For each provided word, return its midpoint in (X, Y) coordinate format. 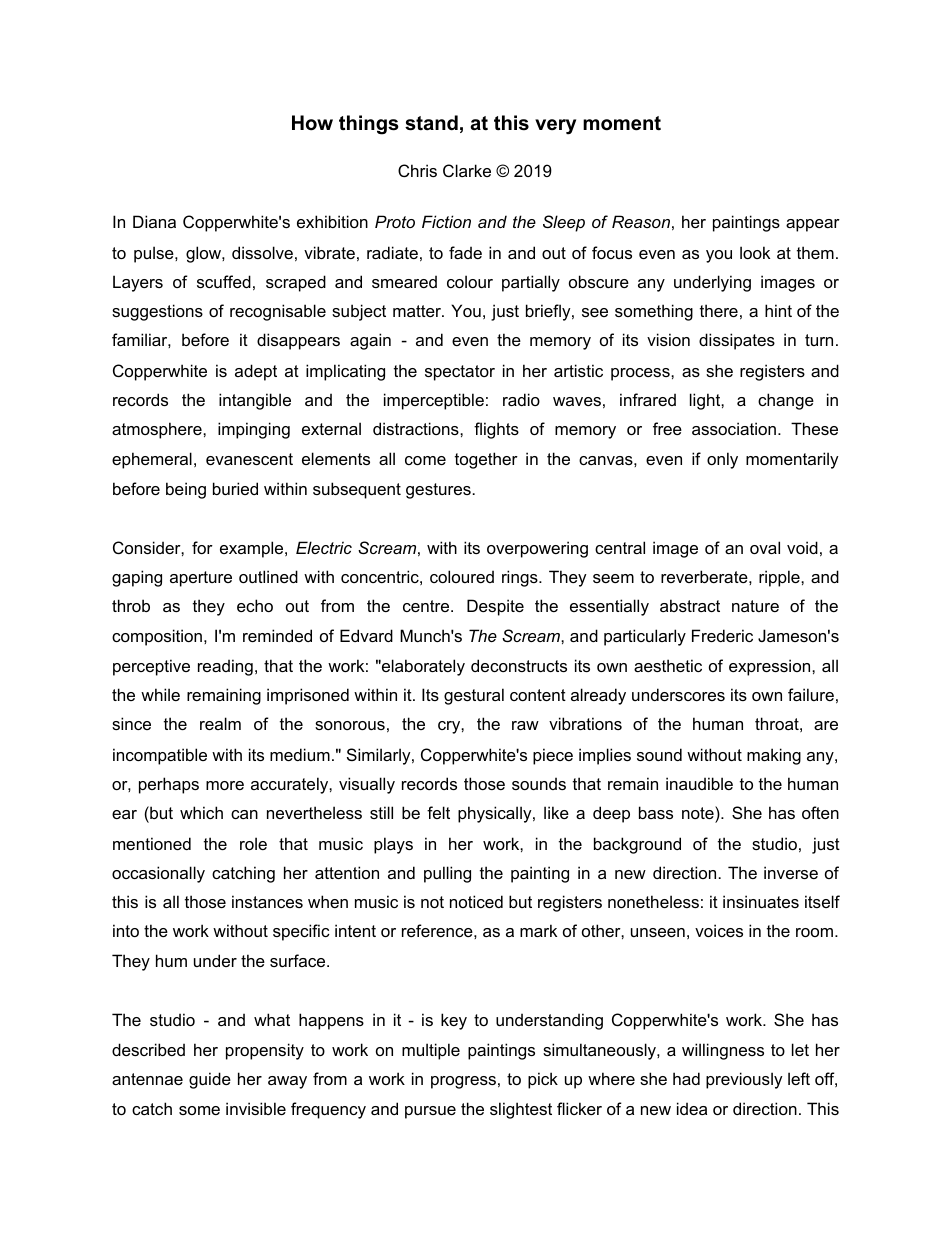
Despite (495, 607)
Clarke (467, 170)
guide (210, 1080)
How (312, 123)
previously (744, 1080)
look (755, 252)
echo (255, 605)
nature (755, 606)
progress (463, 1082)
